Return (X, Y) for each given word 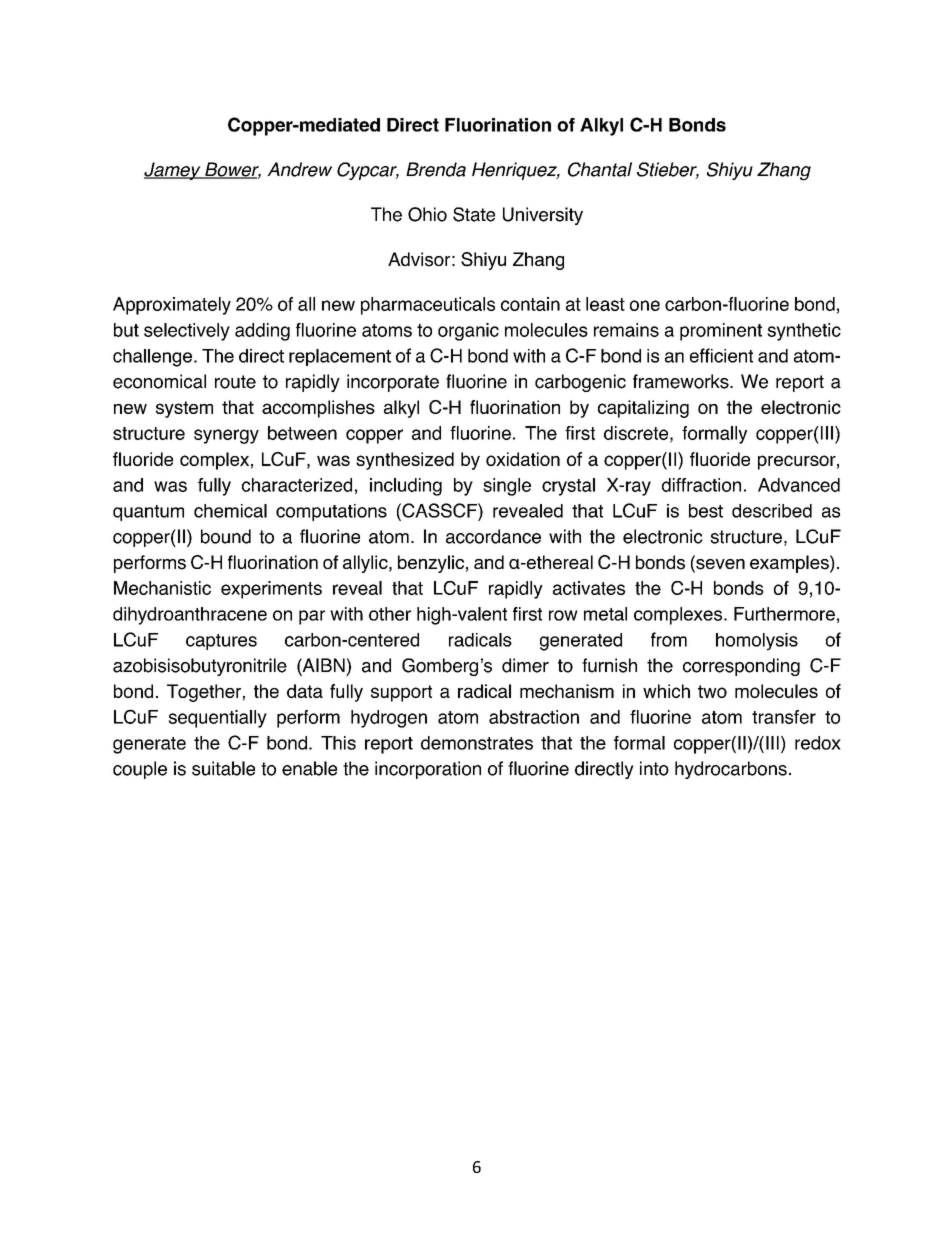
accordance (493, 536)
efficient (721, 355)
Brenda (436, 169)
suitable (223, 768)
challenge (152, 358)
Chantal (600, 169)
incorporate (393, 383)
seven (719, 564)
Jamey (173, 171)
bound (226, 536)
